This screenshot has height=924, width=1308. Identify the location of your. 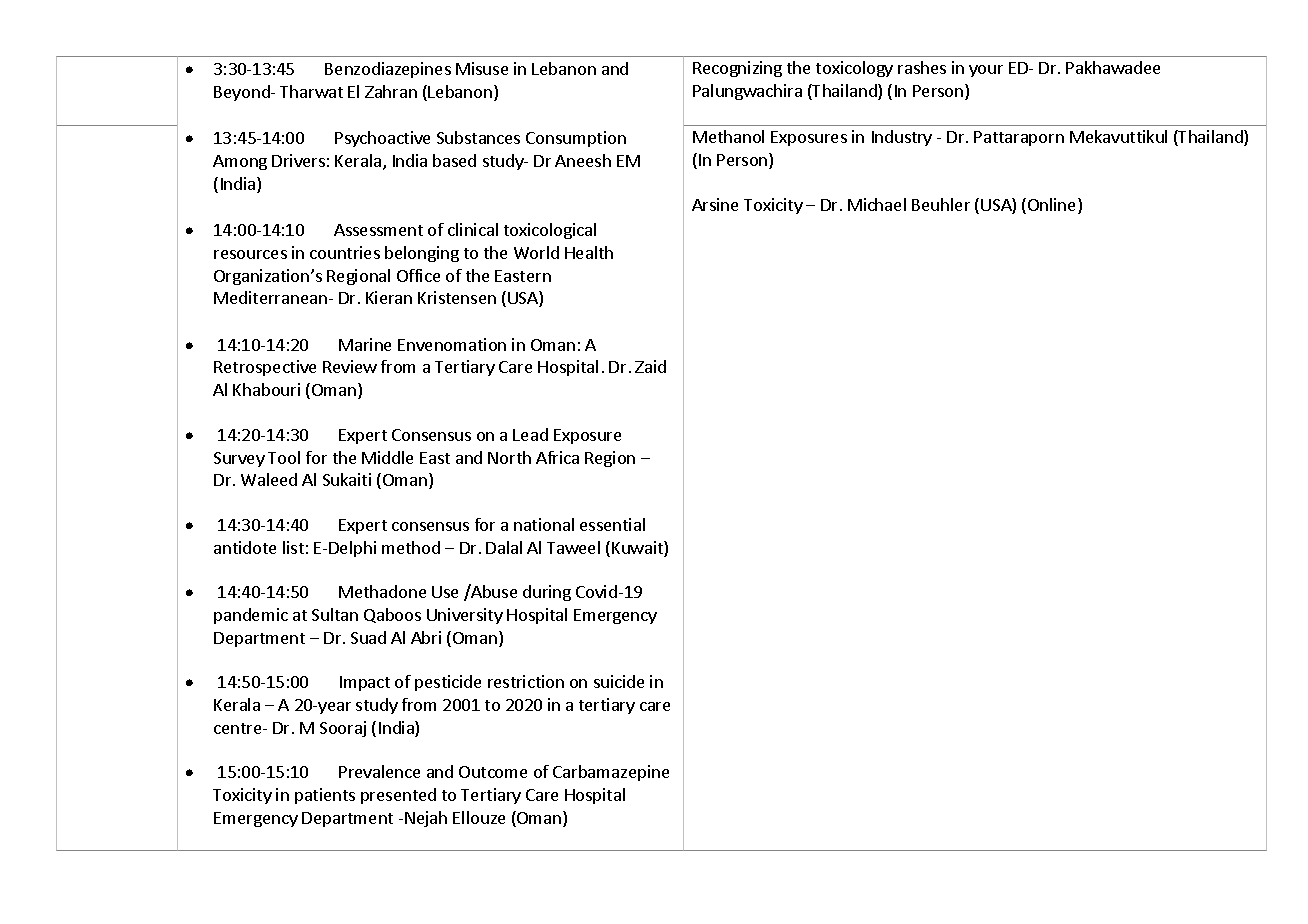
(986, 71).
